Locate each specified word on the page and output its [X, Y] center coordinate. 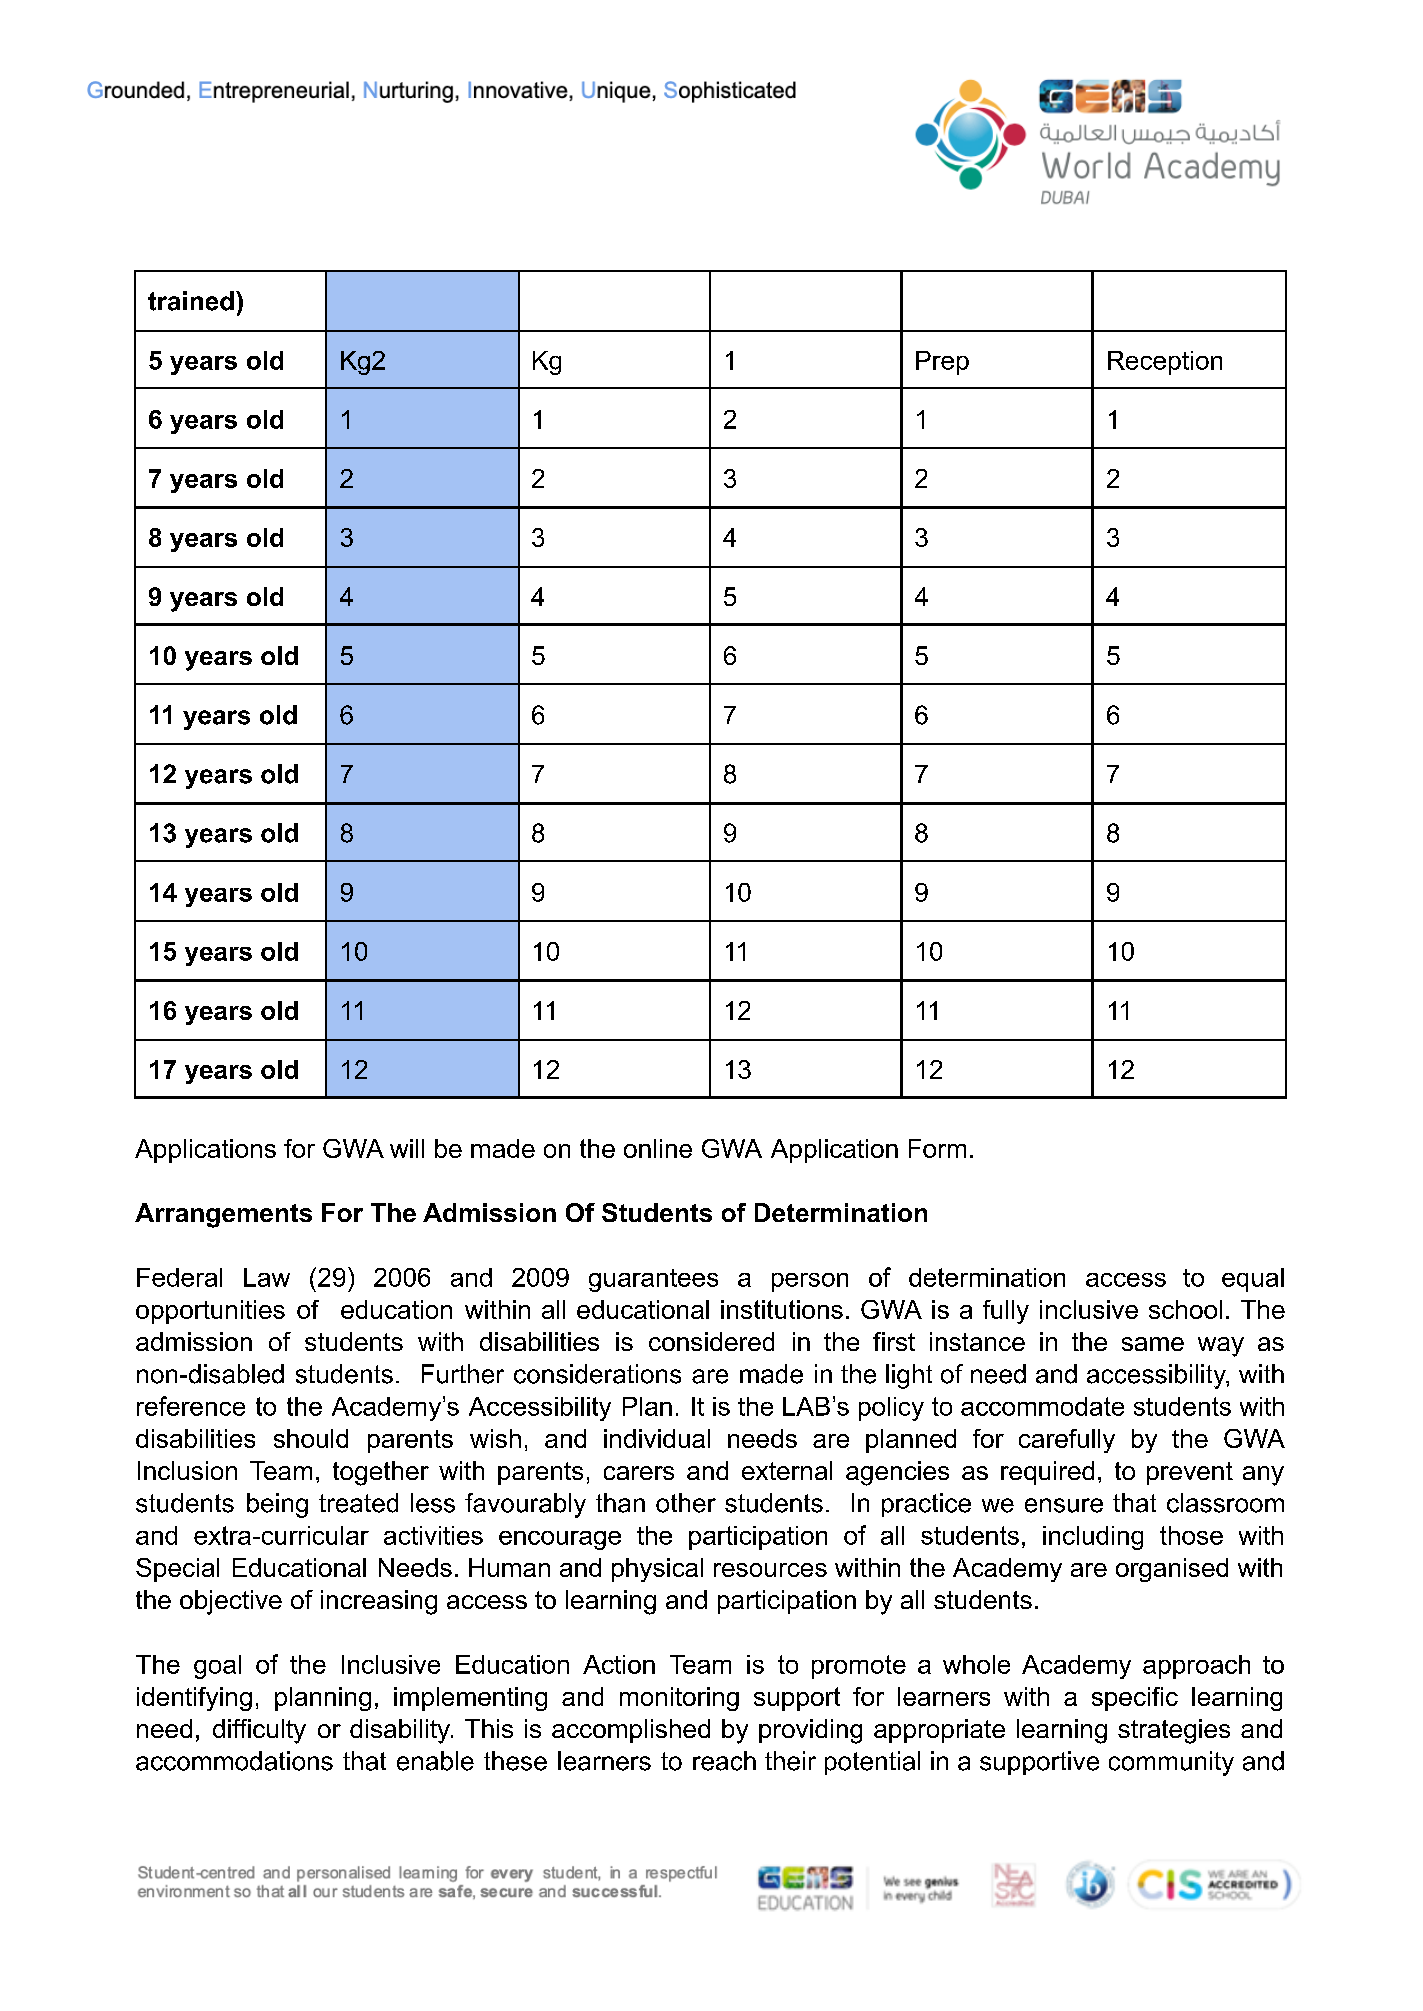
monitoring [679, 1699]
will [407, 1148]
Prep [942, 363]
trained [191, 301]
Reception [1165, 363]
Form [937, 1148]
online [658, 1148]
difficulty [259, 1731]
